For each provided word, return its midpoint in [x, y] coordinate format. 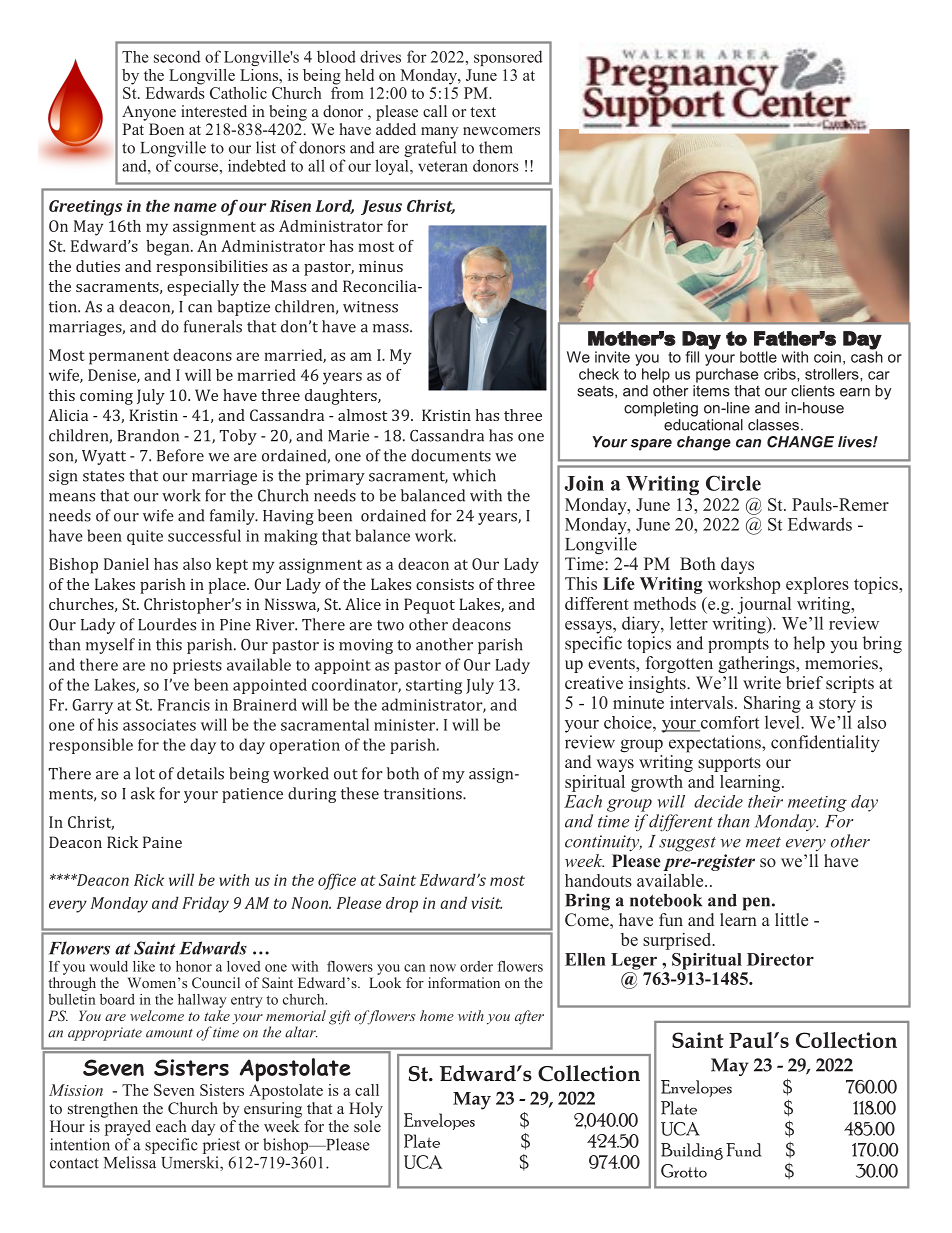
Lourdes [167, 624]
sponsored [508, 58]
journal [764, 605]
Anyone [149, 113]
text [483, 112]
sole [367, 1126]
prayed [128, 1128]
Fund [744, 1150]
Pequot [429, 606]
